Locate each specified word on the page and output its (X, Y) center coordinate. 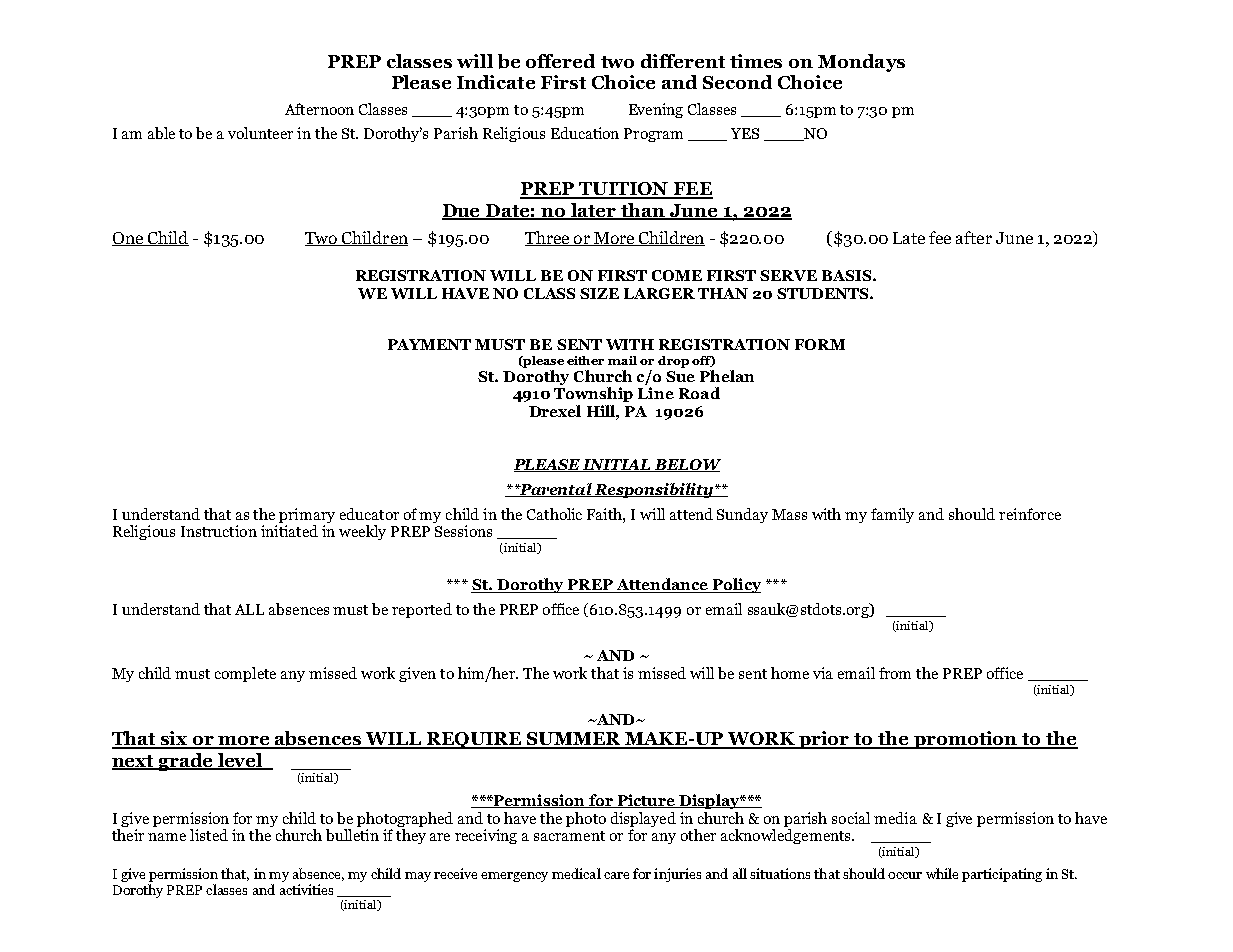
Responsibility (654, 490)
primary (307, 515)
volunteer (260, 133)
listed (209, 835)
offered (560, 61)
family (892, 515)
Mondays (861, 63)
